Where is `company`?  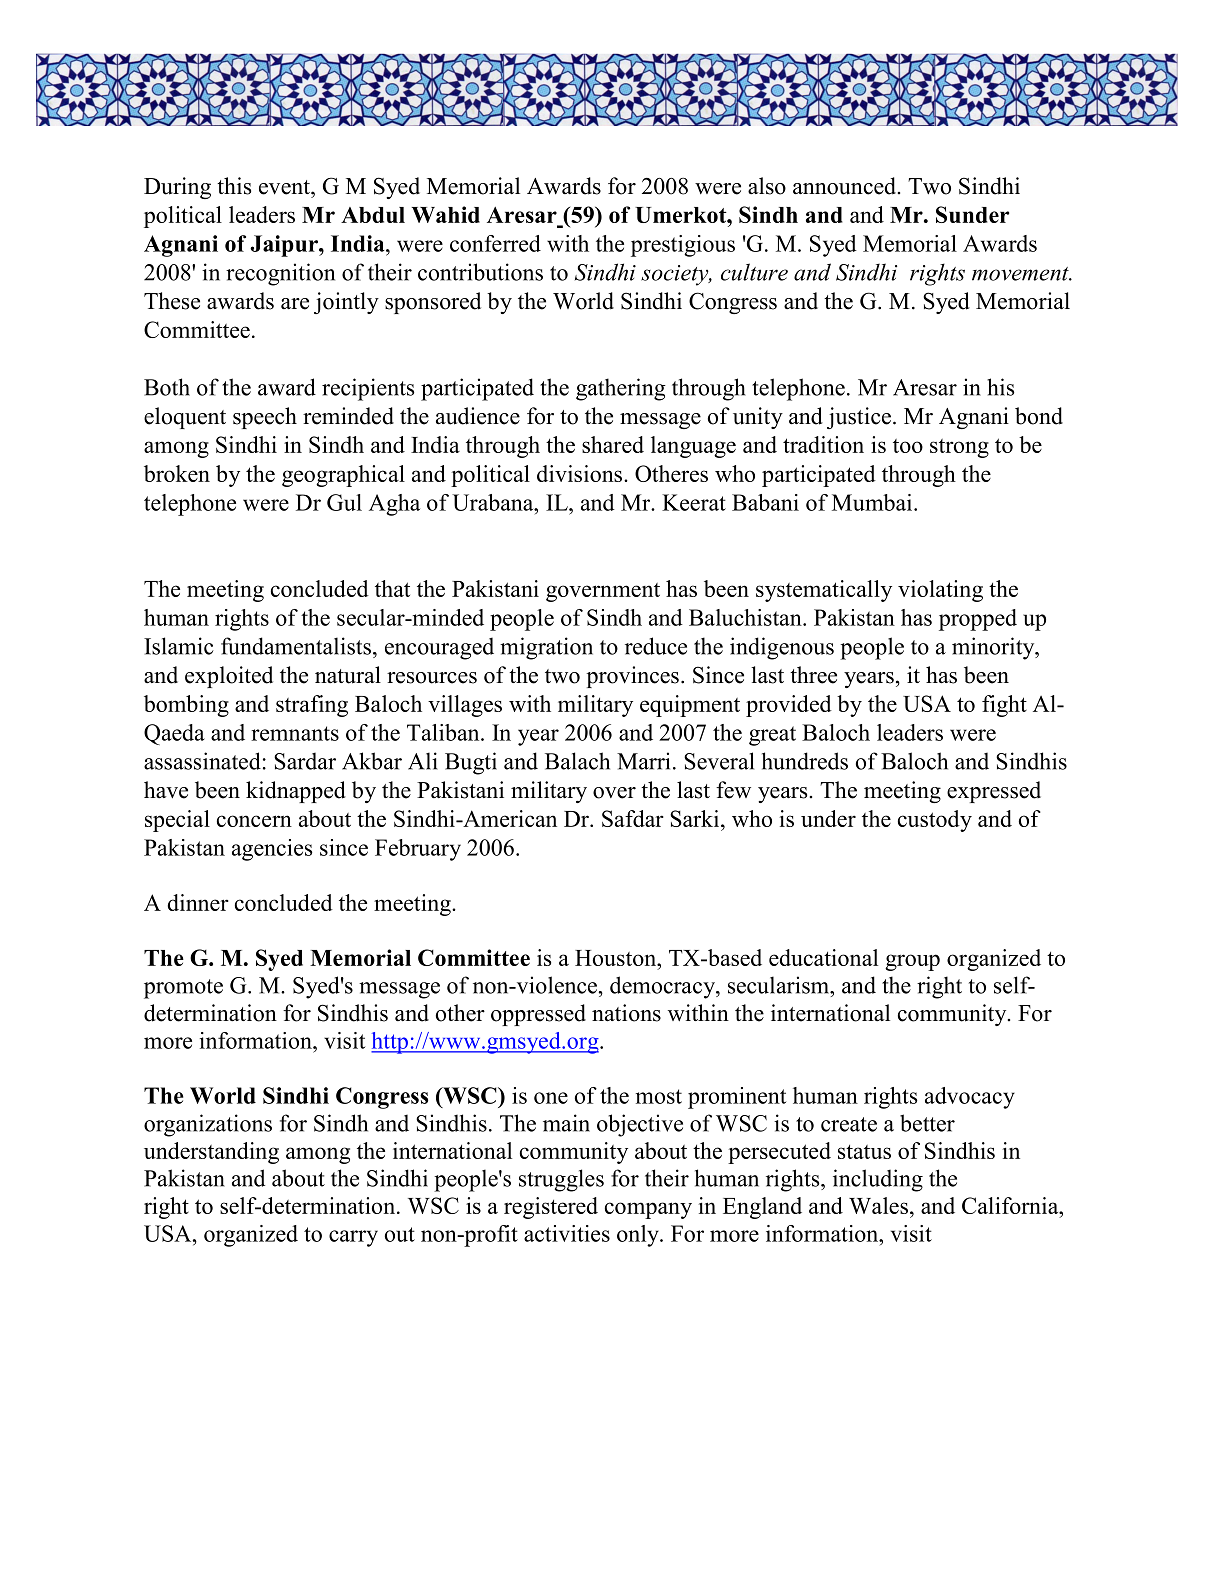 company is located at coordinates (648, 1210).
